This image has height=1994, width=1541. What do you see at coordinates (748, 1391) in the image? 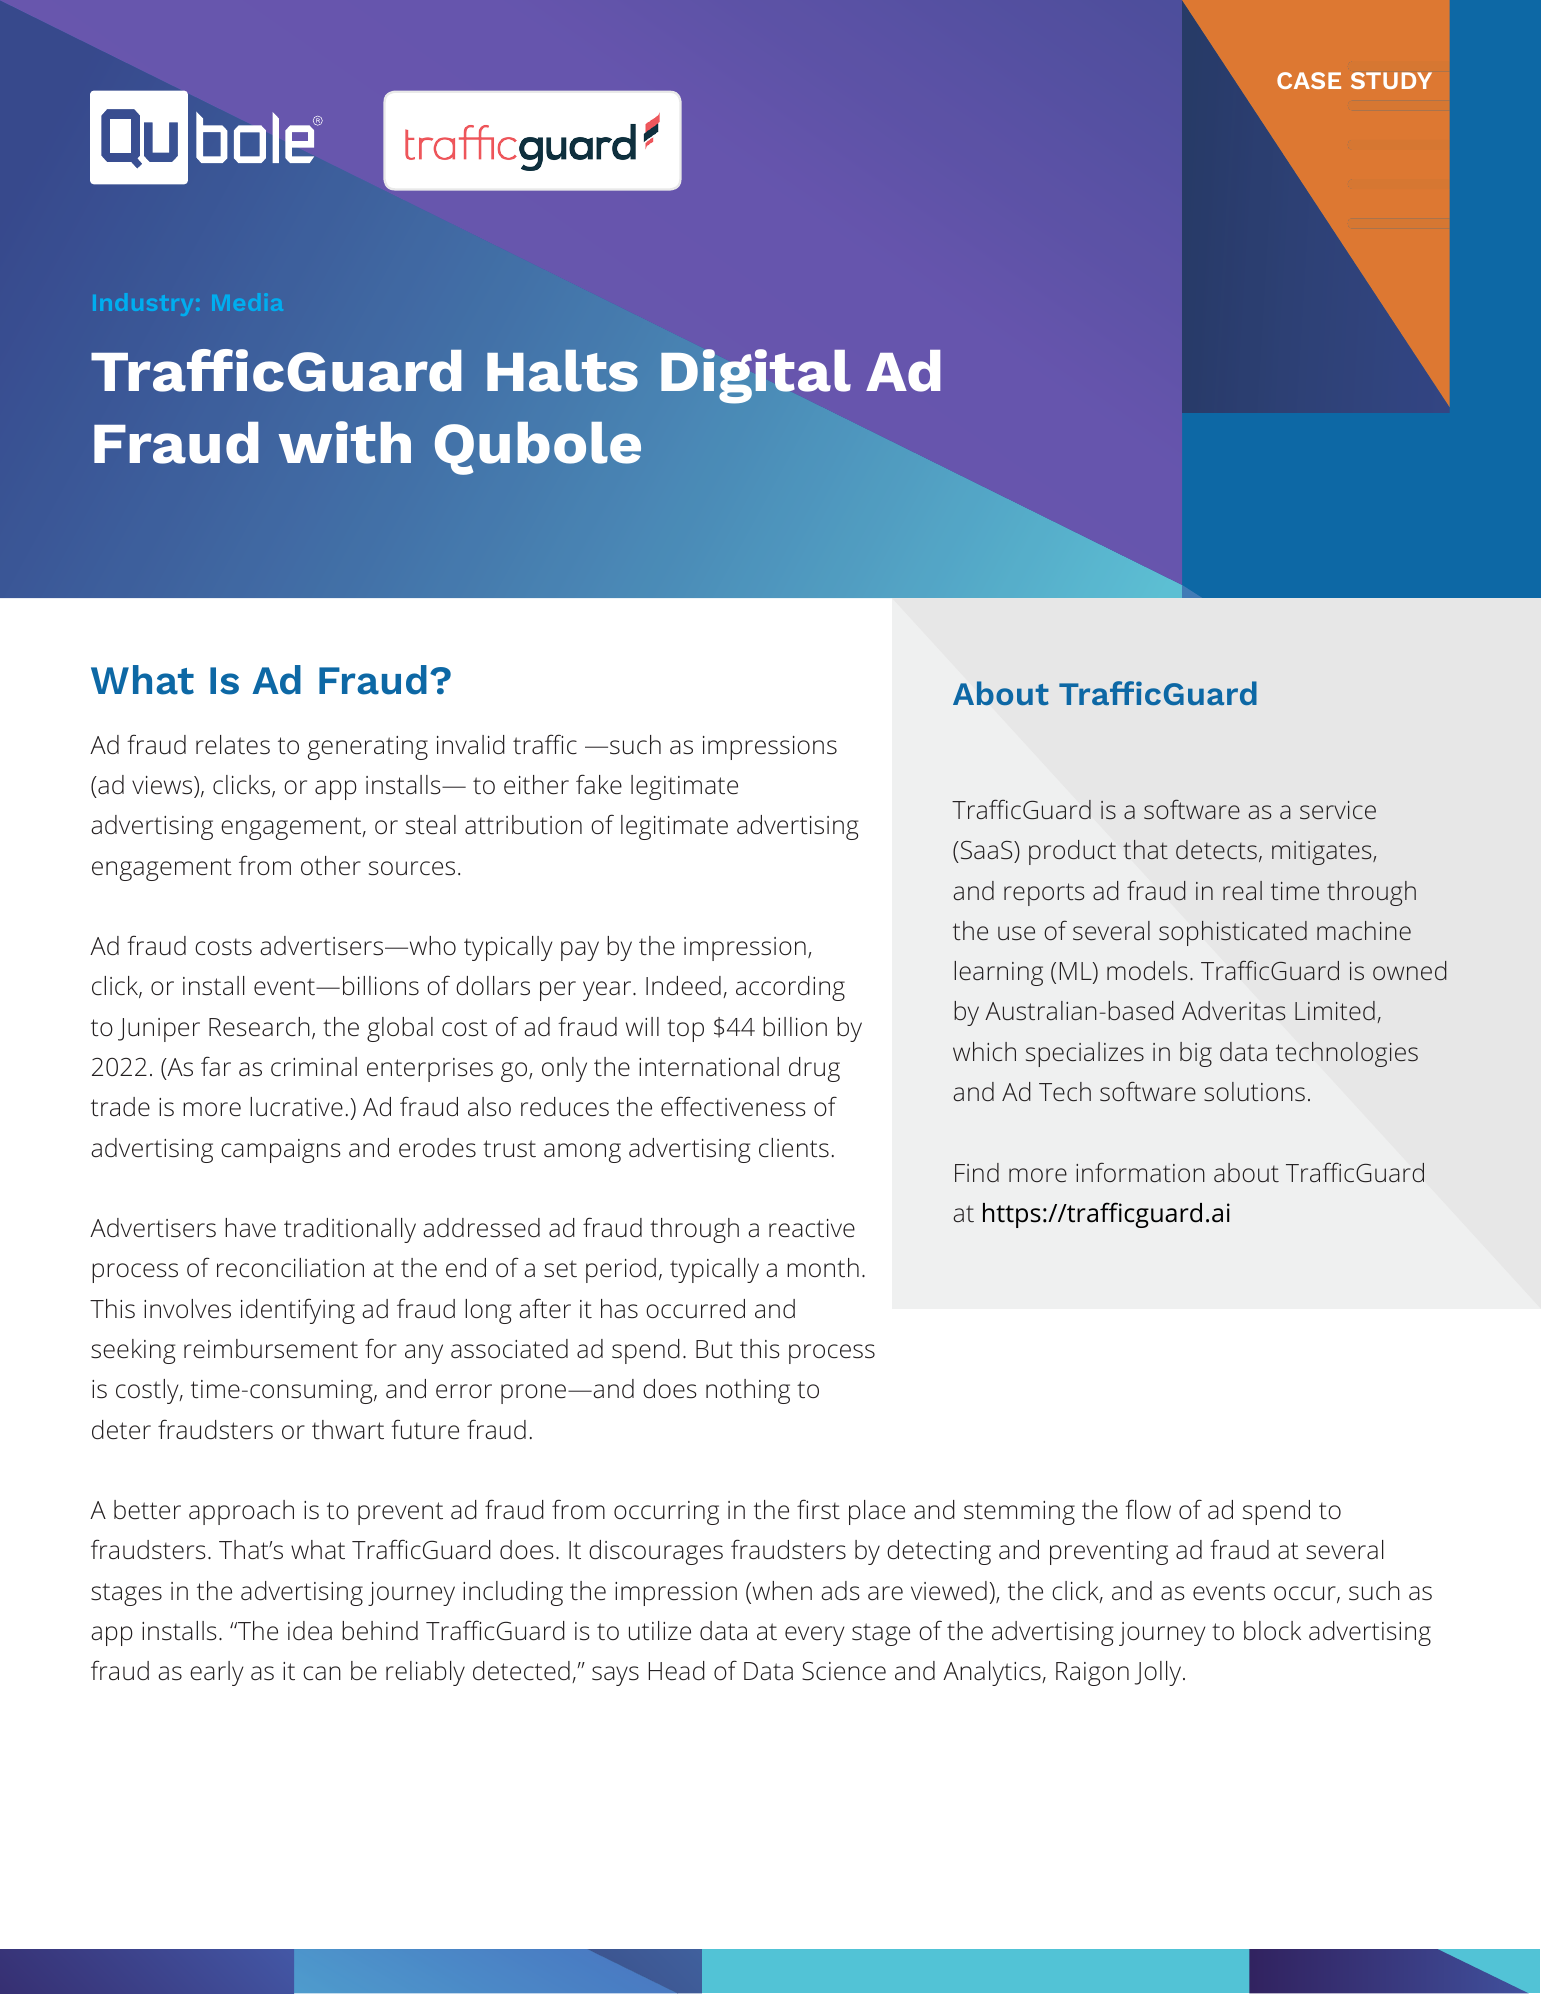
I see `nothing` at bounding box center [748, 1391].
